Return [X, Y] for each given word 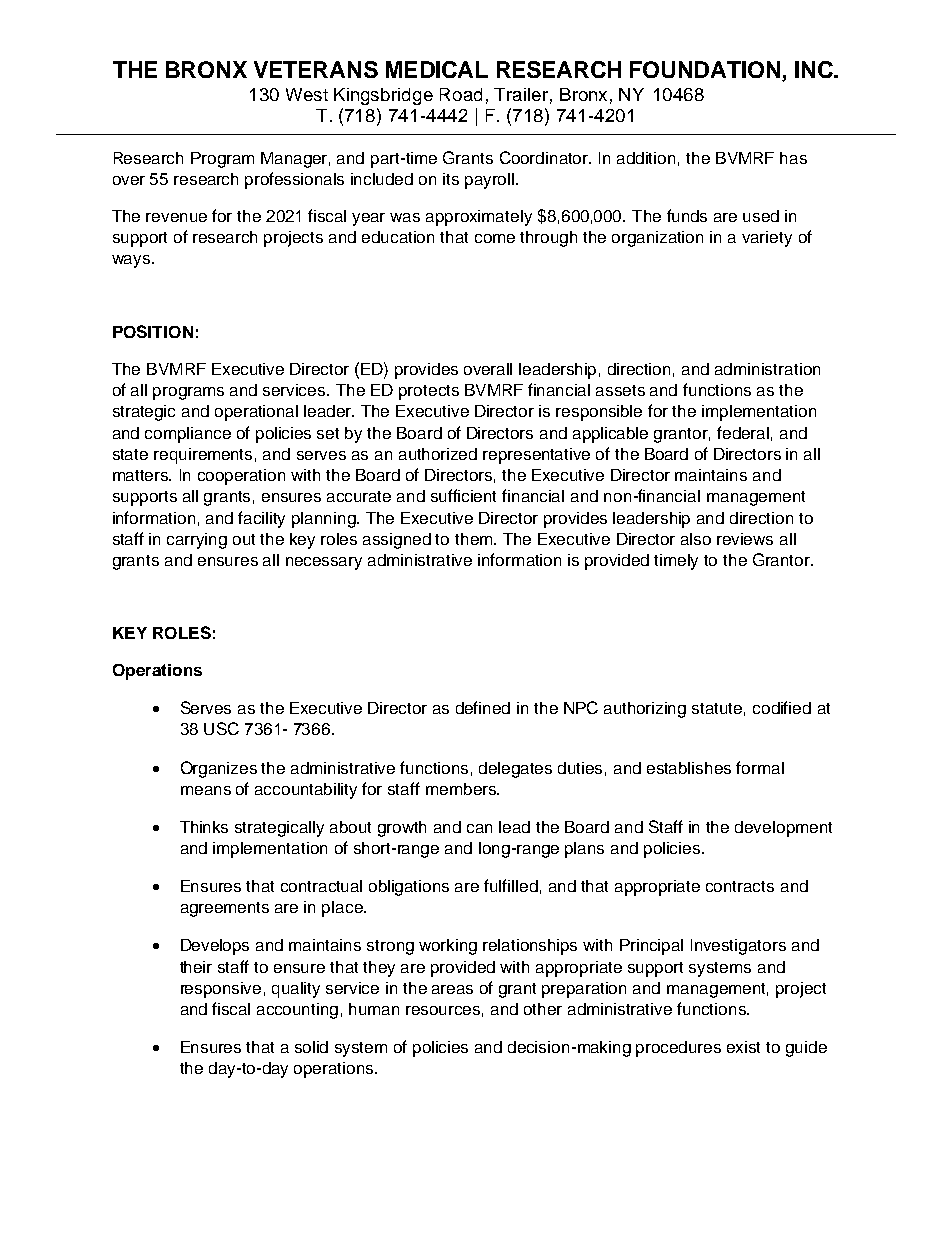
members [462, 789]
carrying [197, 541]
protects [429, 392]
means [206, 790]
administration [767, 369]
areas [452, 989]
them [475, 539]
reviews [745, 539]
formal [760, 767]
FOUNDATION [706, 71]
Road [461, 94]
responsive [221, 990]
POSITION [153, 331]
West [307, 94]
